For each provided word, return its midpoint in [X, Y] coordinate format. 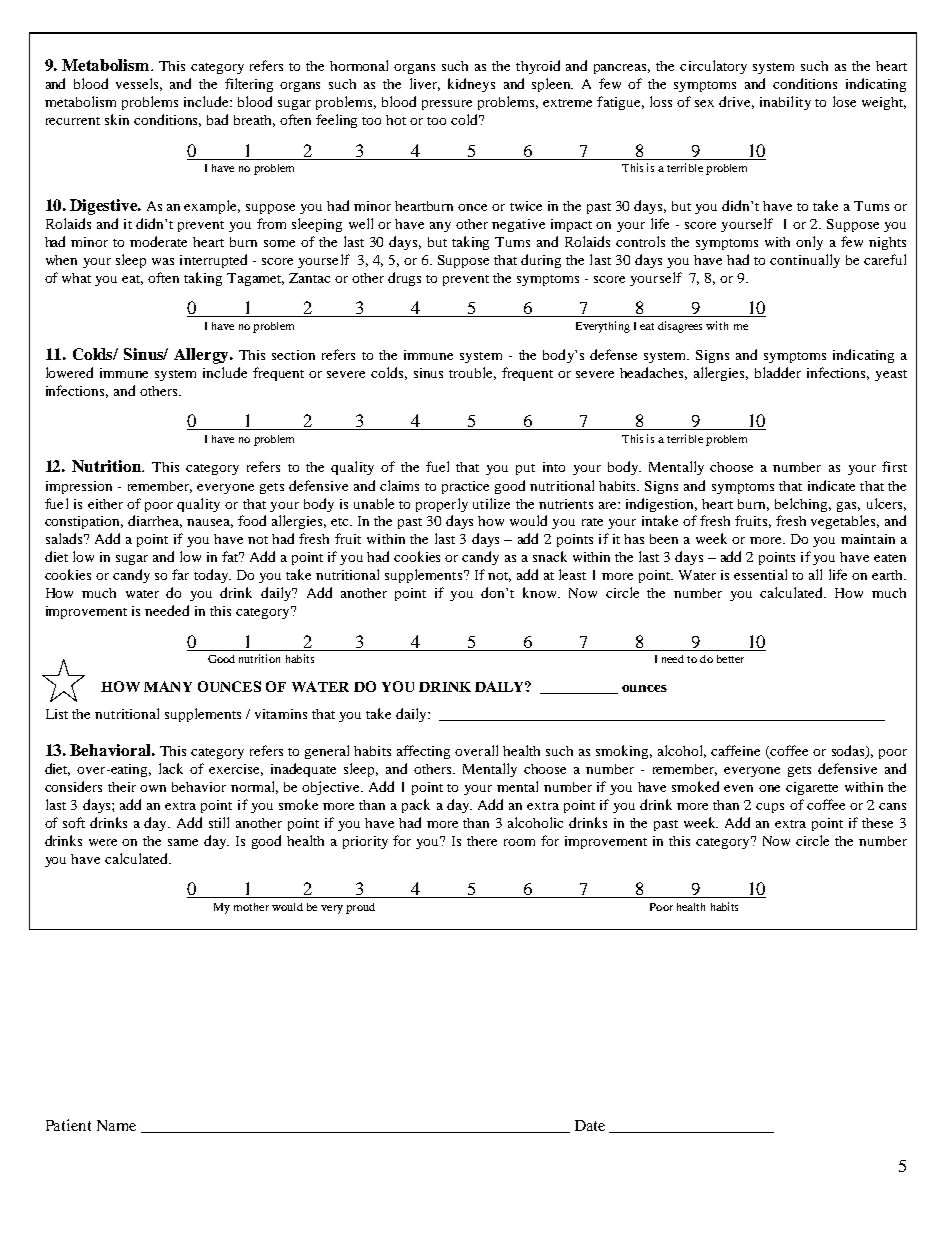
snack [550, 556]
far [180, 574]
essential [760, 574]
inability [785, 103]
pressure [447, 105]
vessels [139, 84]
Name [116, 1125]
